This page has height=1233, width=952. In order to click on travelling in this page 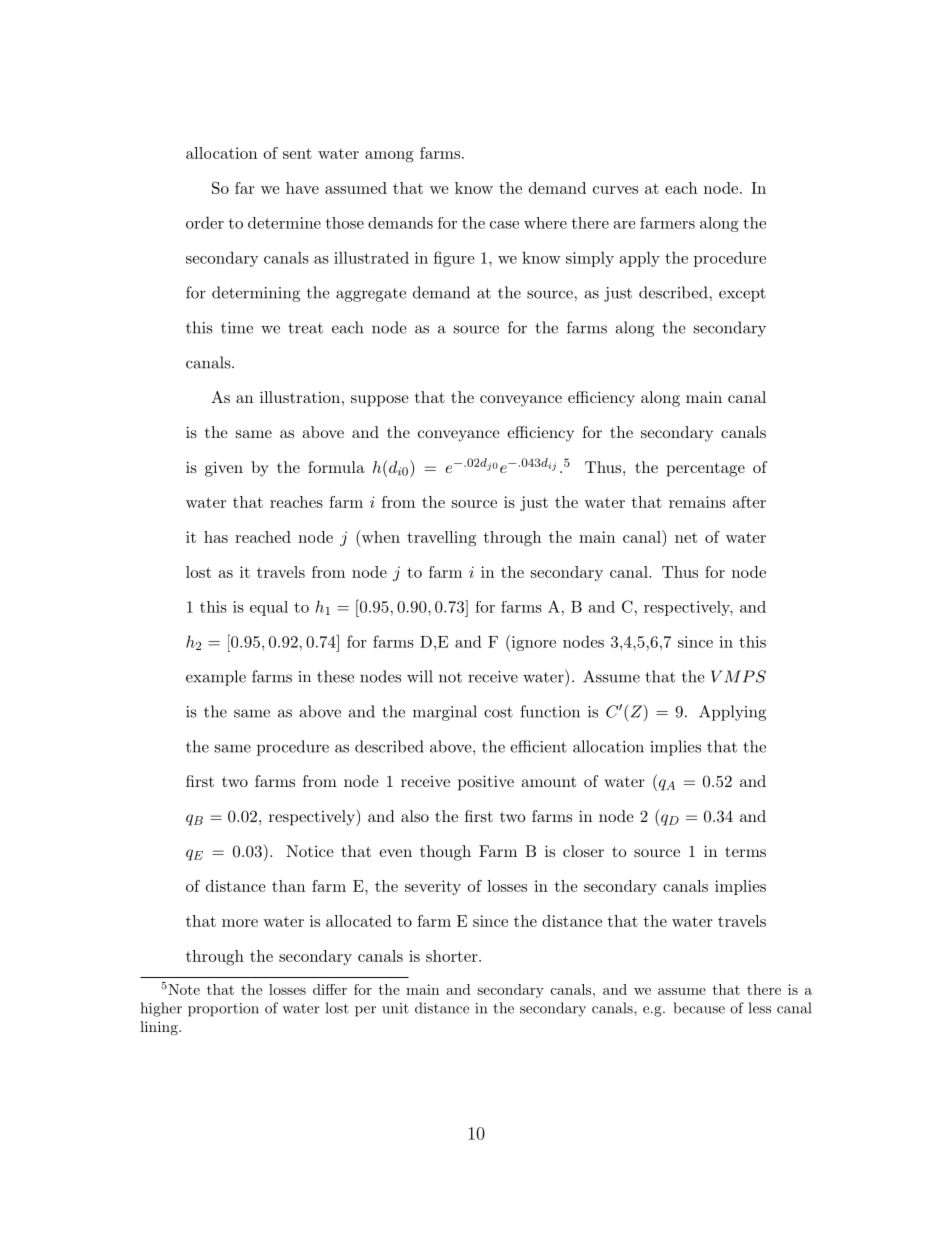, I will do `click(441, 539)`.
